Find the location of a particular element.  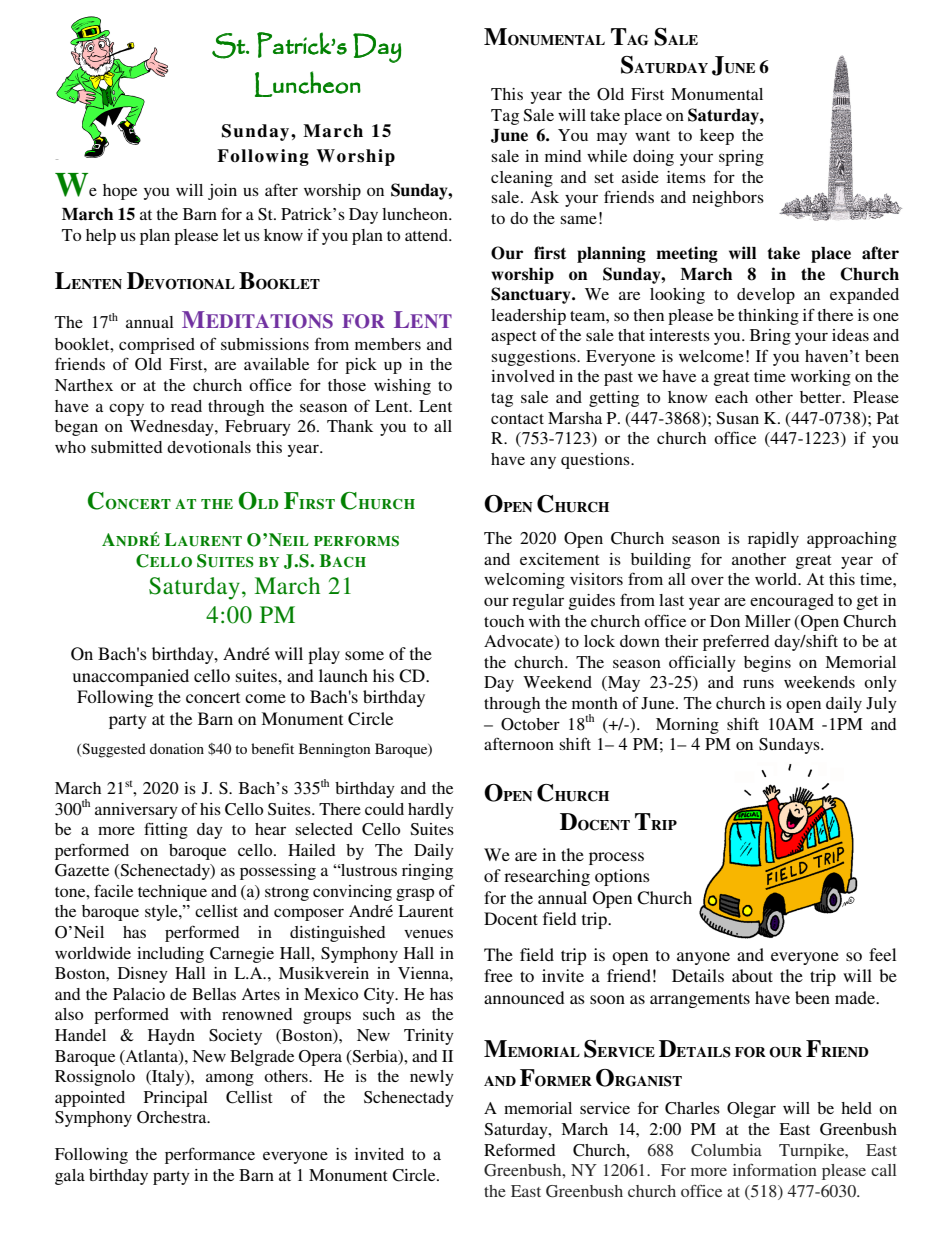

spring is located at coordinates (741, 158).
